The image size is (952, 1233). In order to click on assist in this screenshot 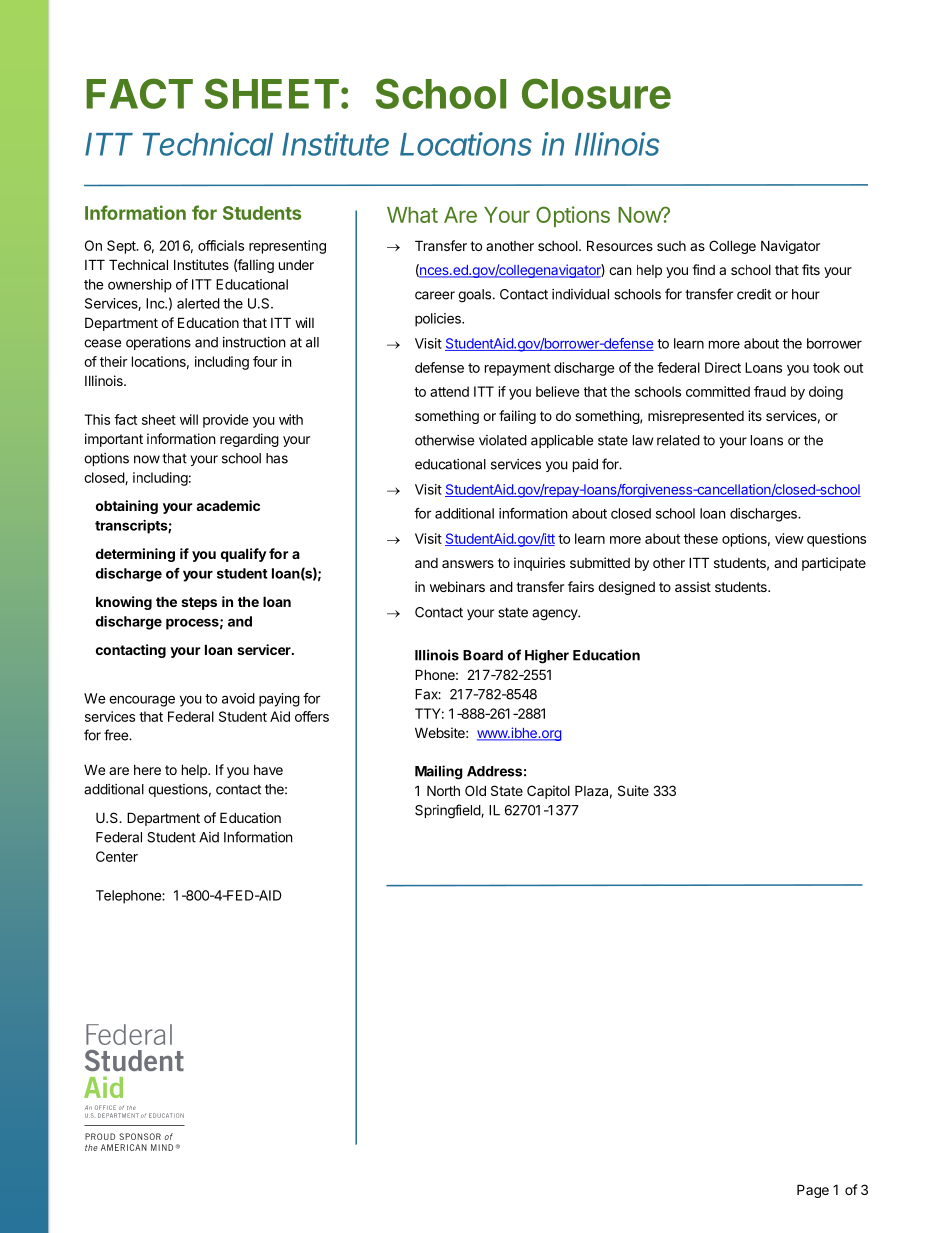, I will do `click(693, 586)`.
